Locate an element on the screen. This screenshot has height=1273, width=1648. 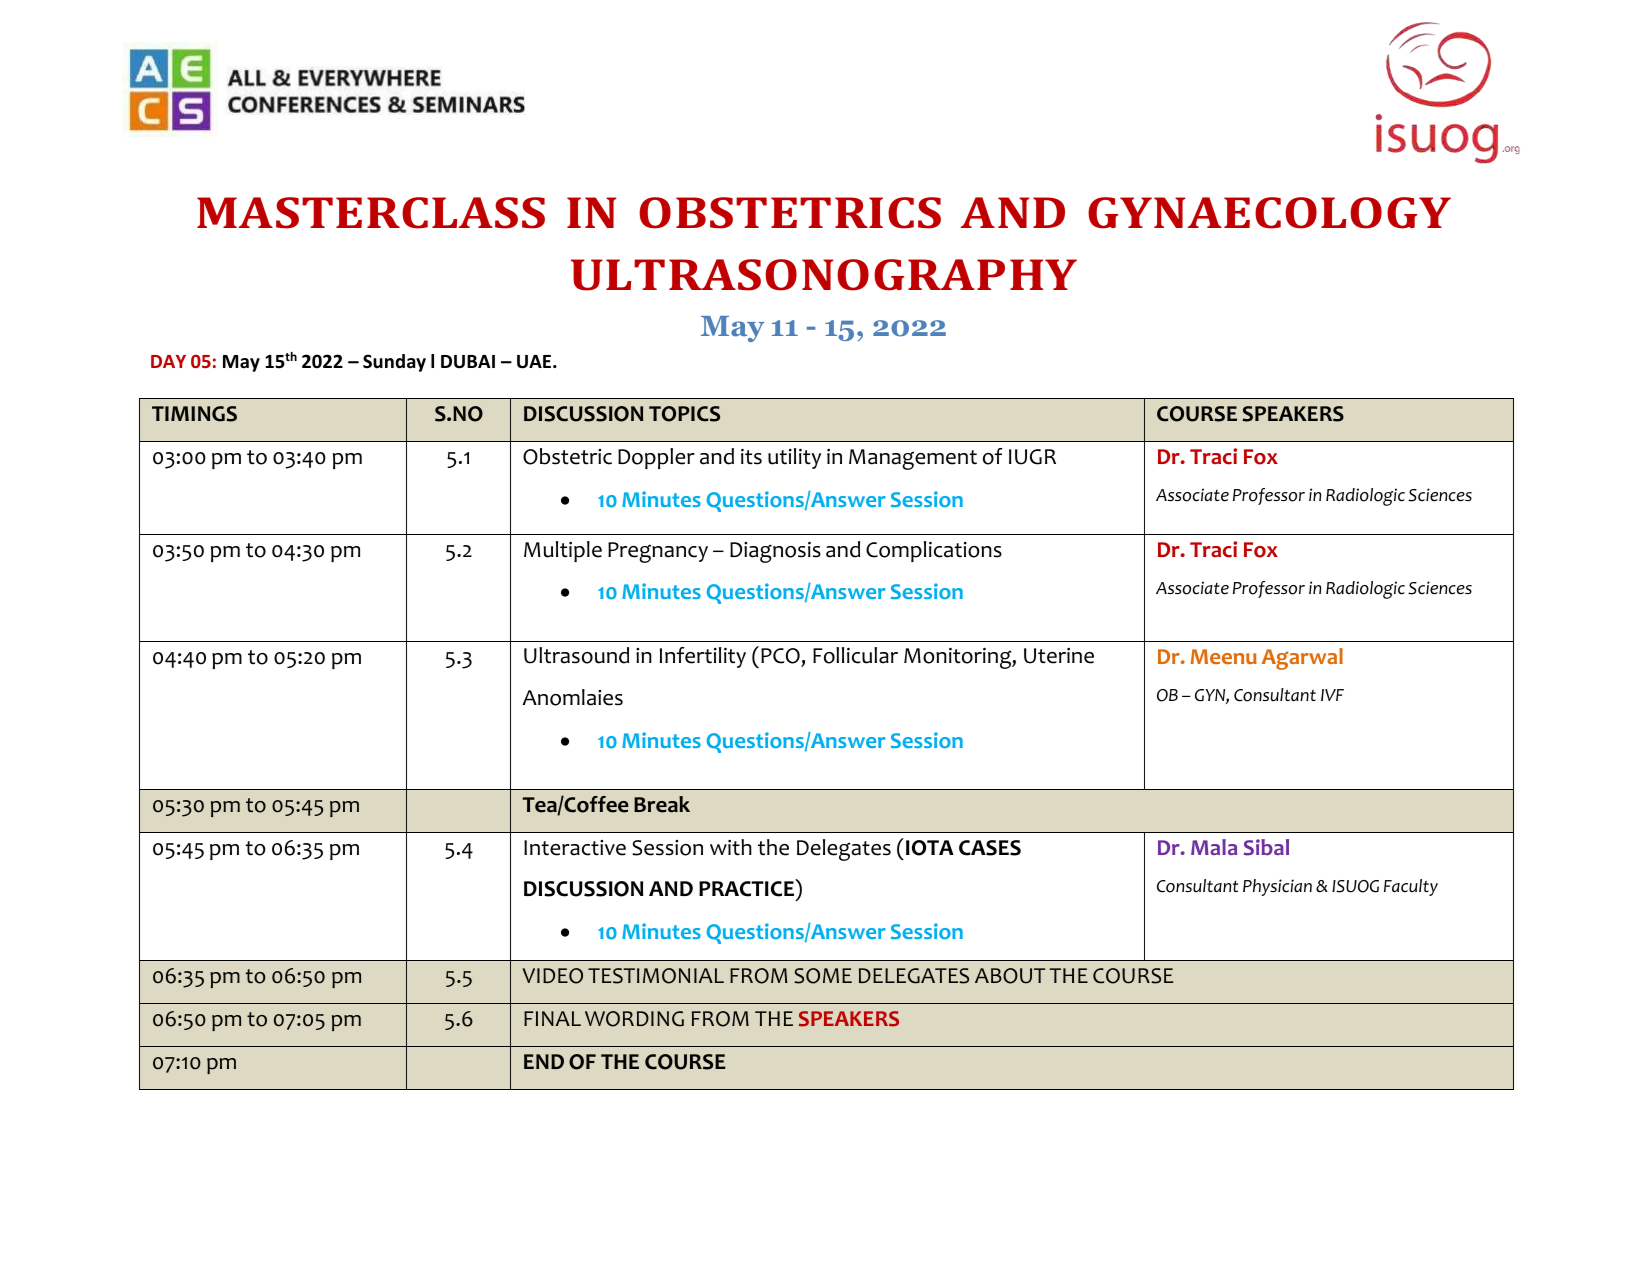
SOME is located at coordinates (823, 976).
